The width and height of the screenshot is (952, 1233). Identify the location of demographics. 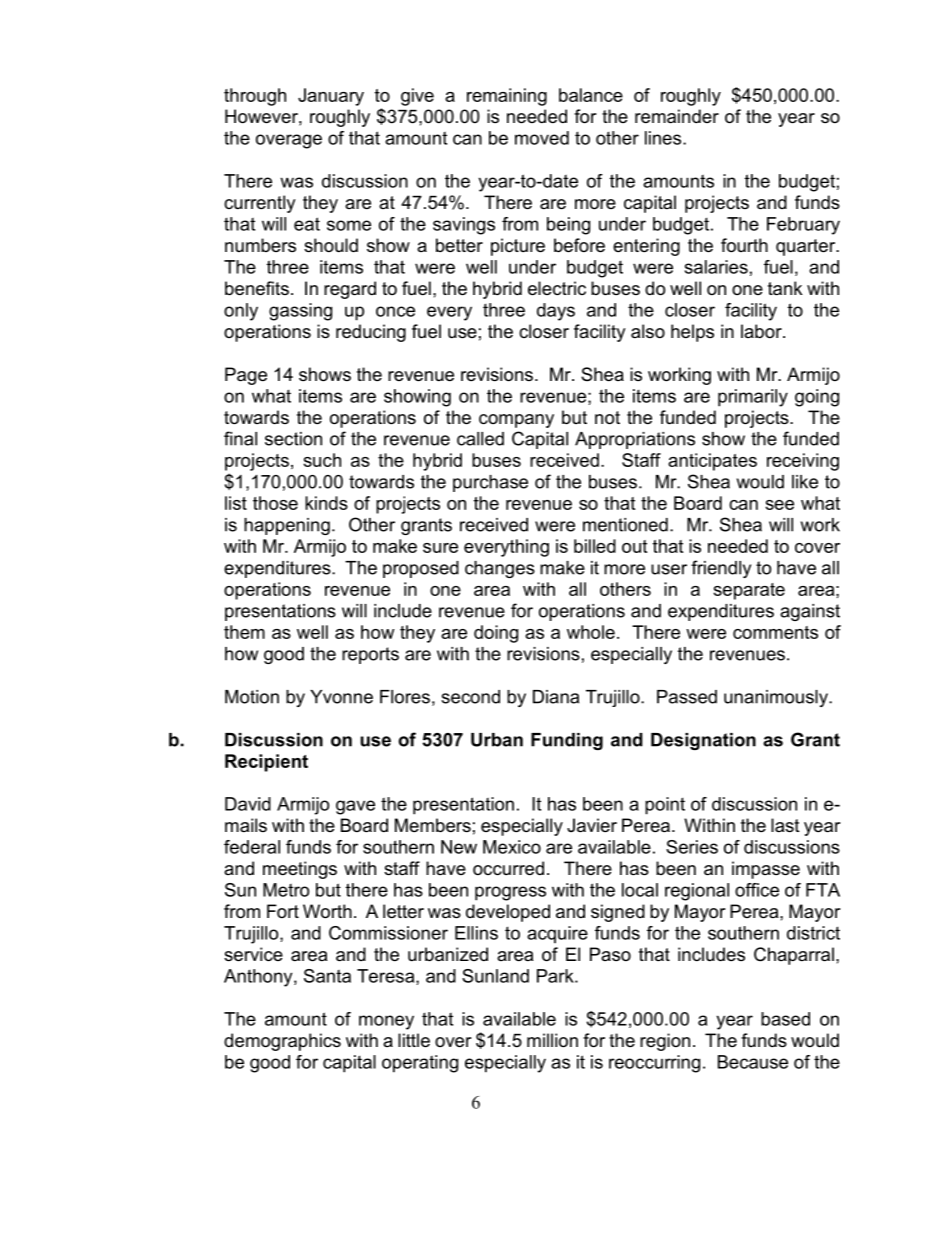
(282, 1042).
